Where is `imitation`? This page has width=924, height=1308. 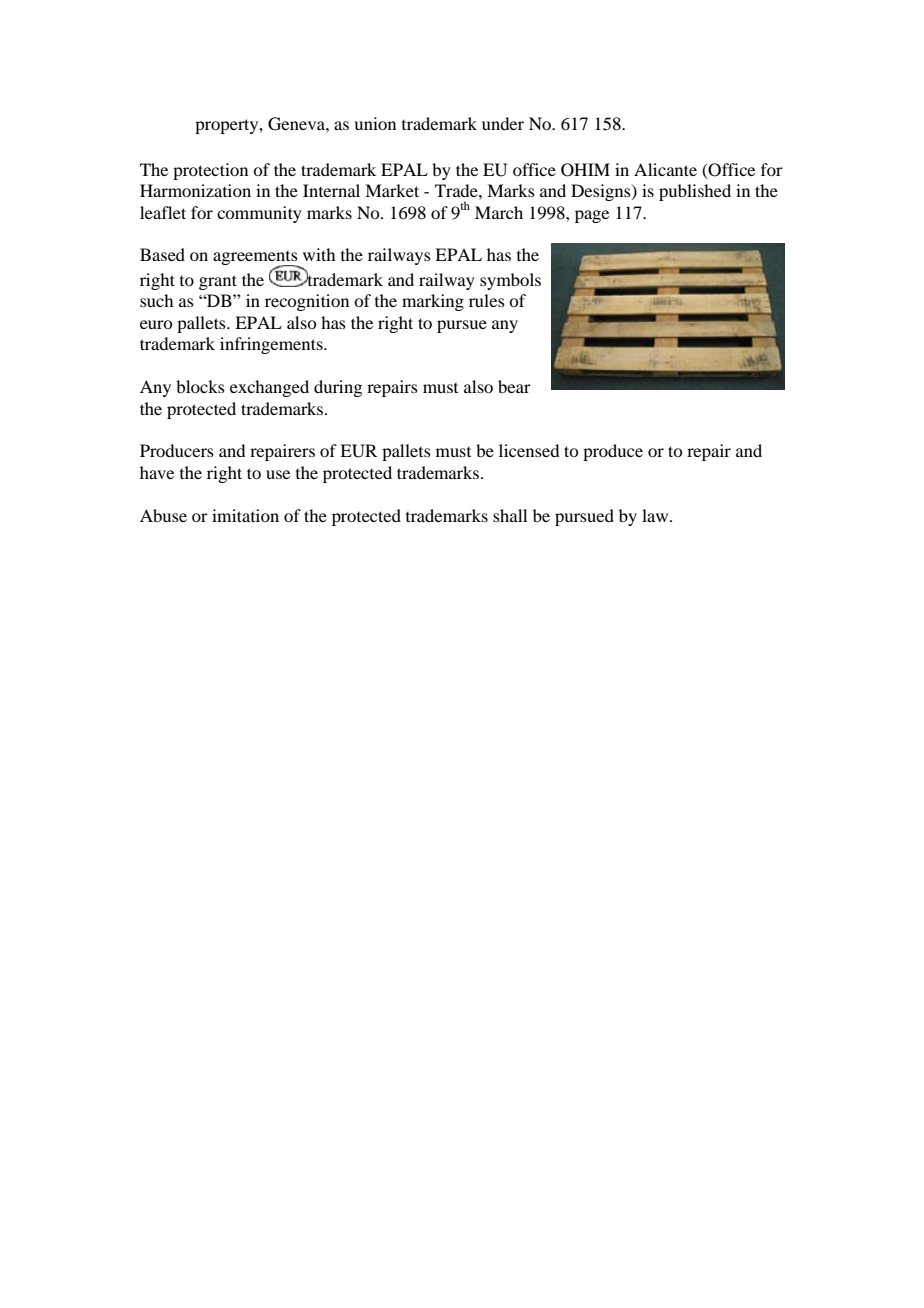
imitation is located at coordinates (245, 515).
